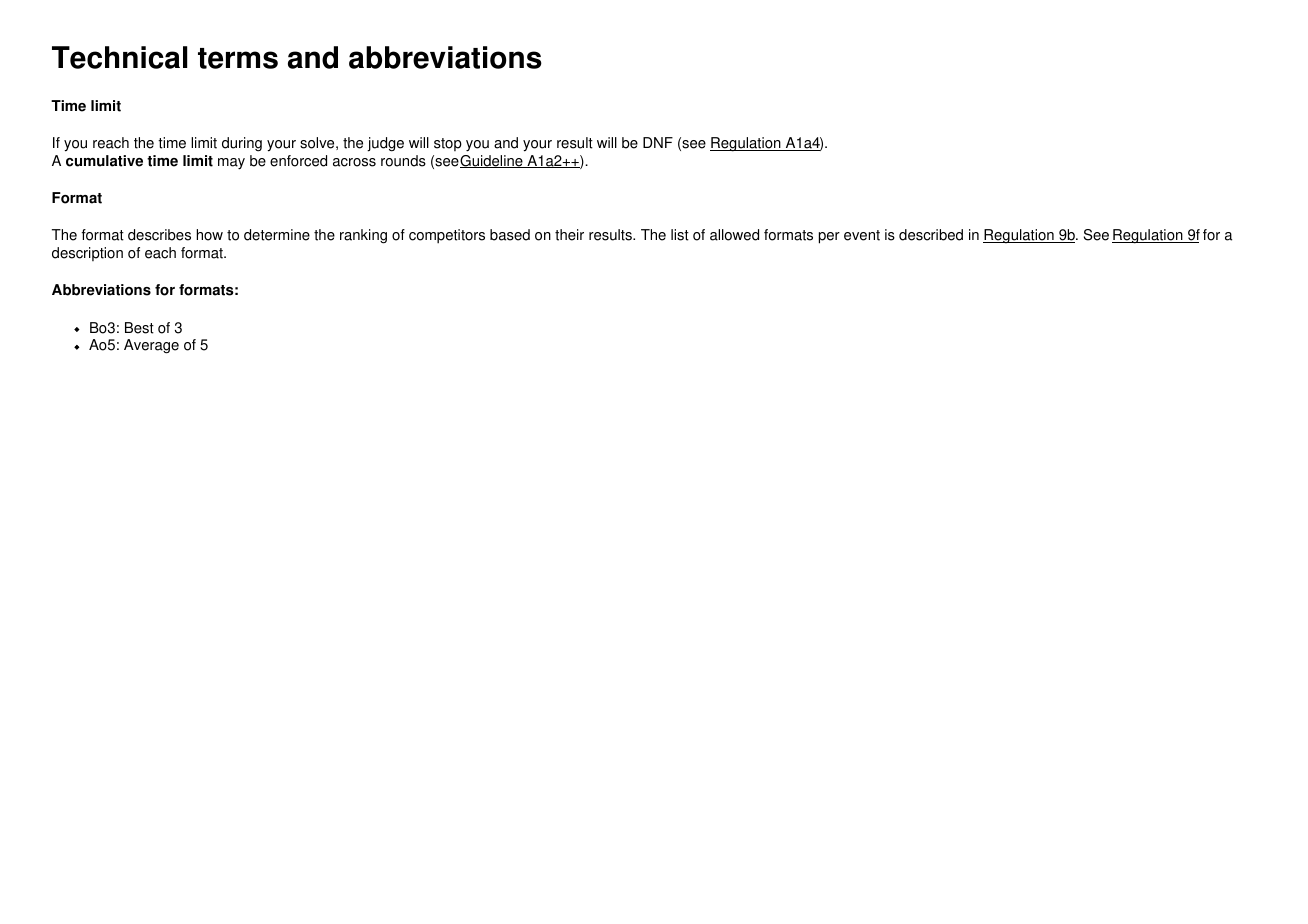 This page has width=1308, height=924. What do you see at coordinates (242, 144) in the page?
I see `during` at bounding box center [242, 144].
